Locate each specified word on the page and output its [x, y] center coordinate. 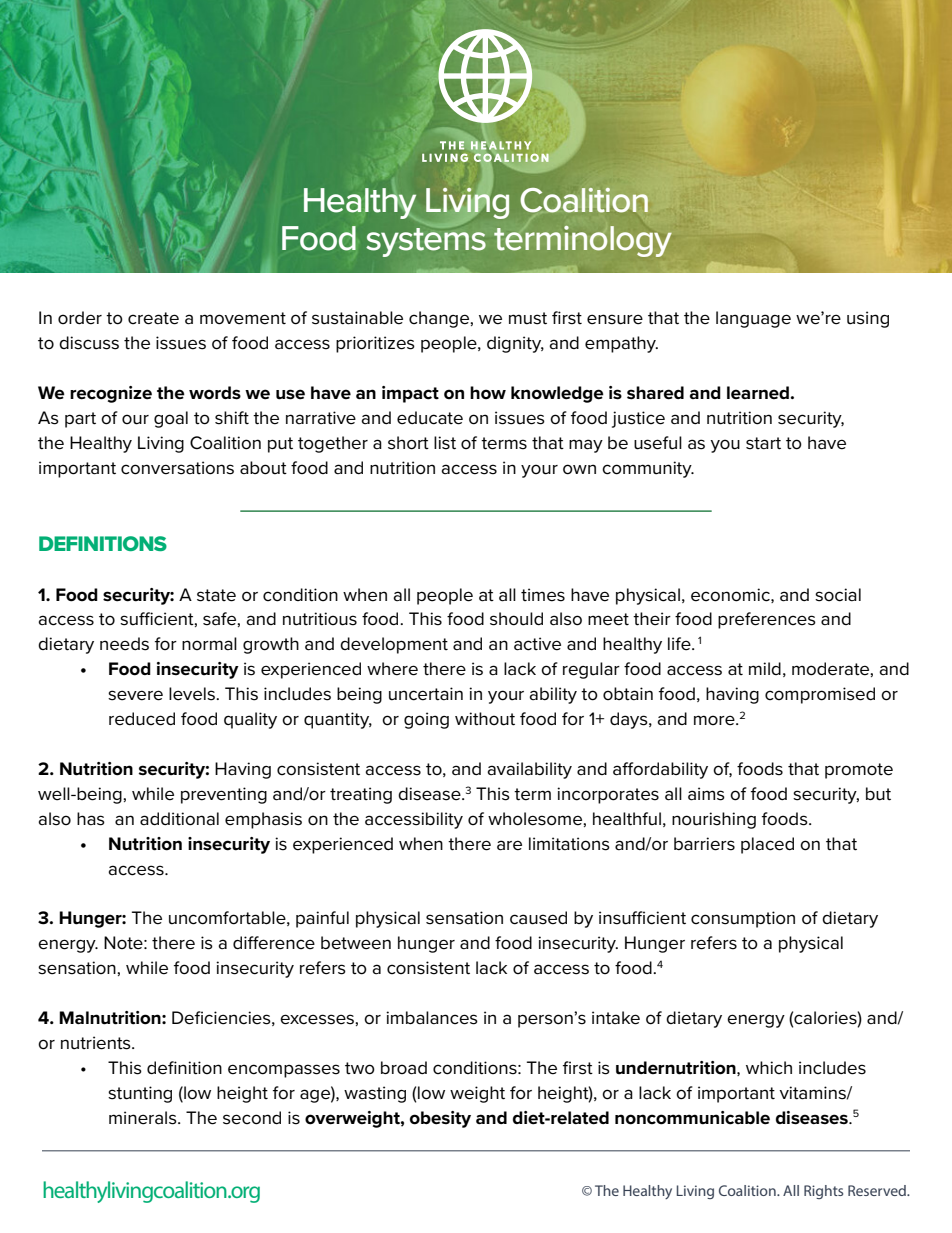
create [153, 318]
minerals [144, 1118]
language [753, 319]
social [838, 595]
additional [179, 819]
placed [767, 845]
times [543, 595]
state [216, 595]
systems [426, 242]
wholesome [536, 819]
